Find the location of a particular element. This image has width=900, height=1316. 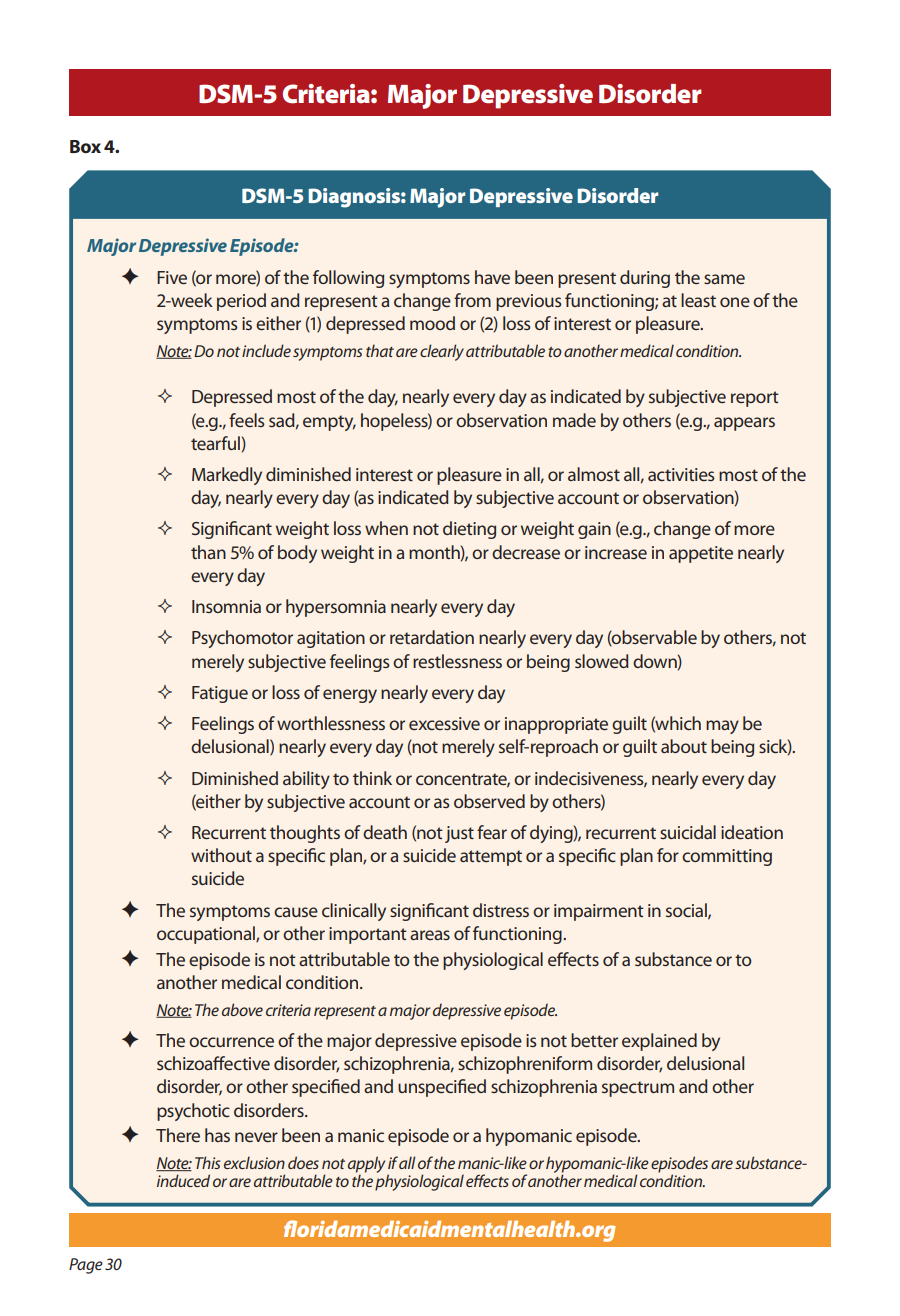

spectrum is located at coordinates (638, 1089).
